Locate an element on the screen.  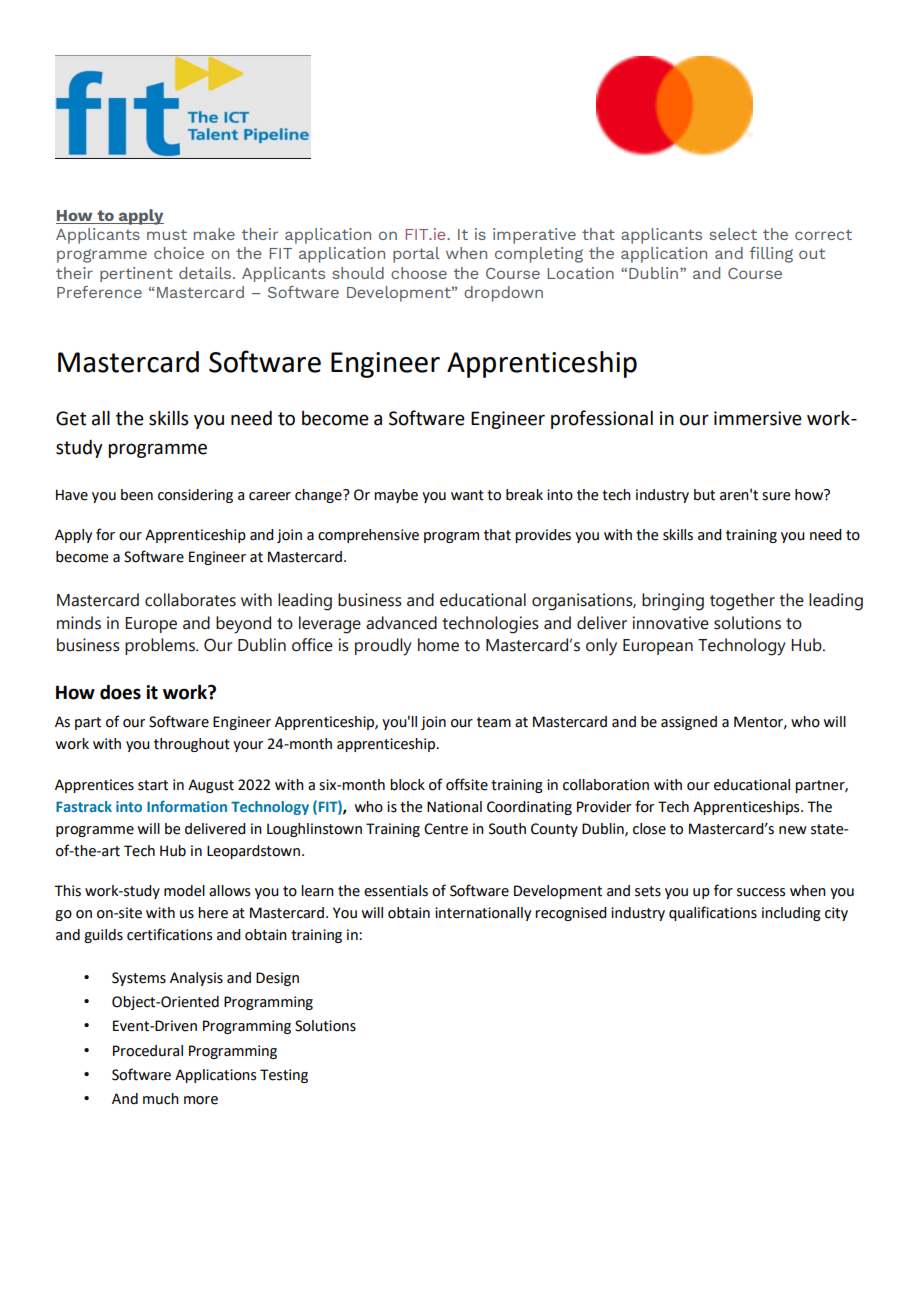
Testing is located at coordinates (284, 1076).
